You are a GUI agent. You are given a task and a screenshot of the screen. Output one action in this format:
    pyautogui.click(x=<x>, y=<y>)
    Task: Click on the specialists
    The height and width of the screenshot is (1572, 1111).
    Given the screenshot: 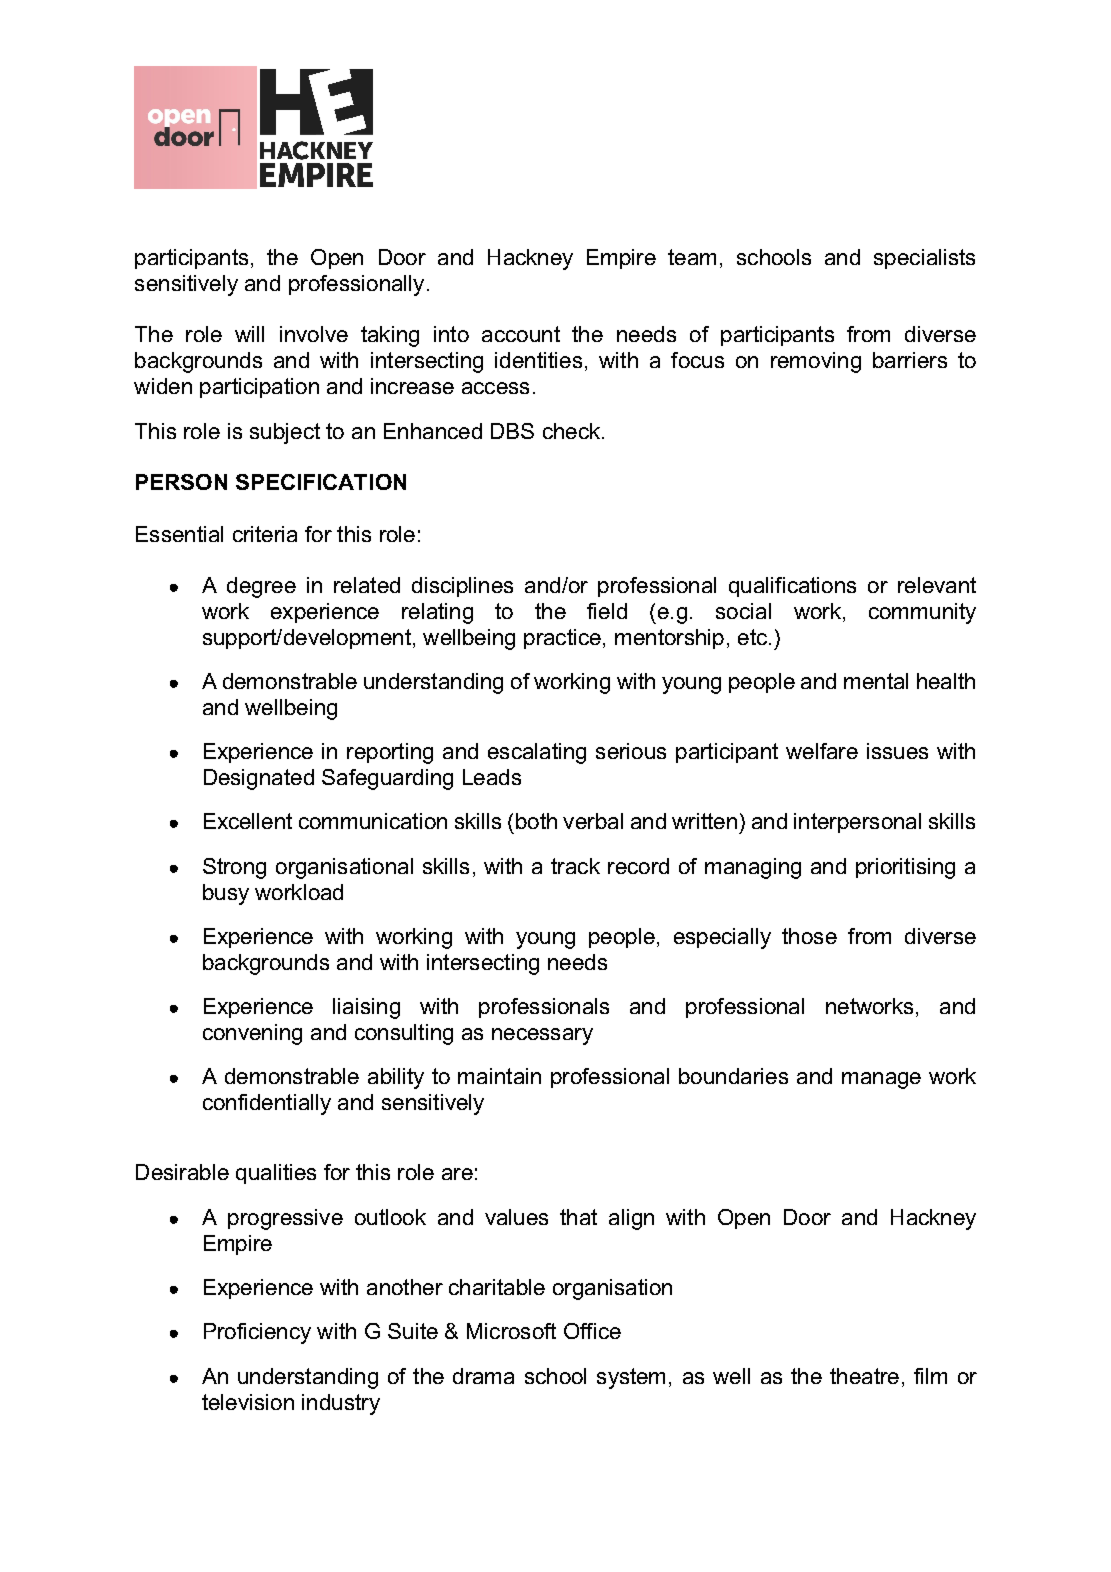 What is the action you would take?
    pyautogui.click(x=924, y=259)
